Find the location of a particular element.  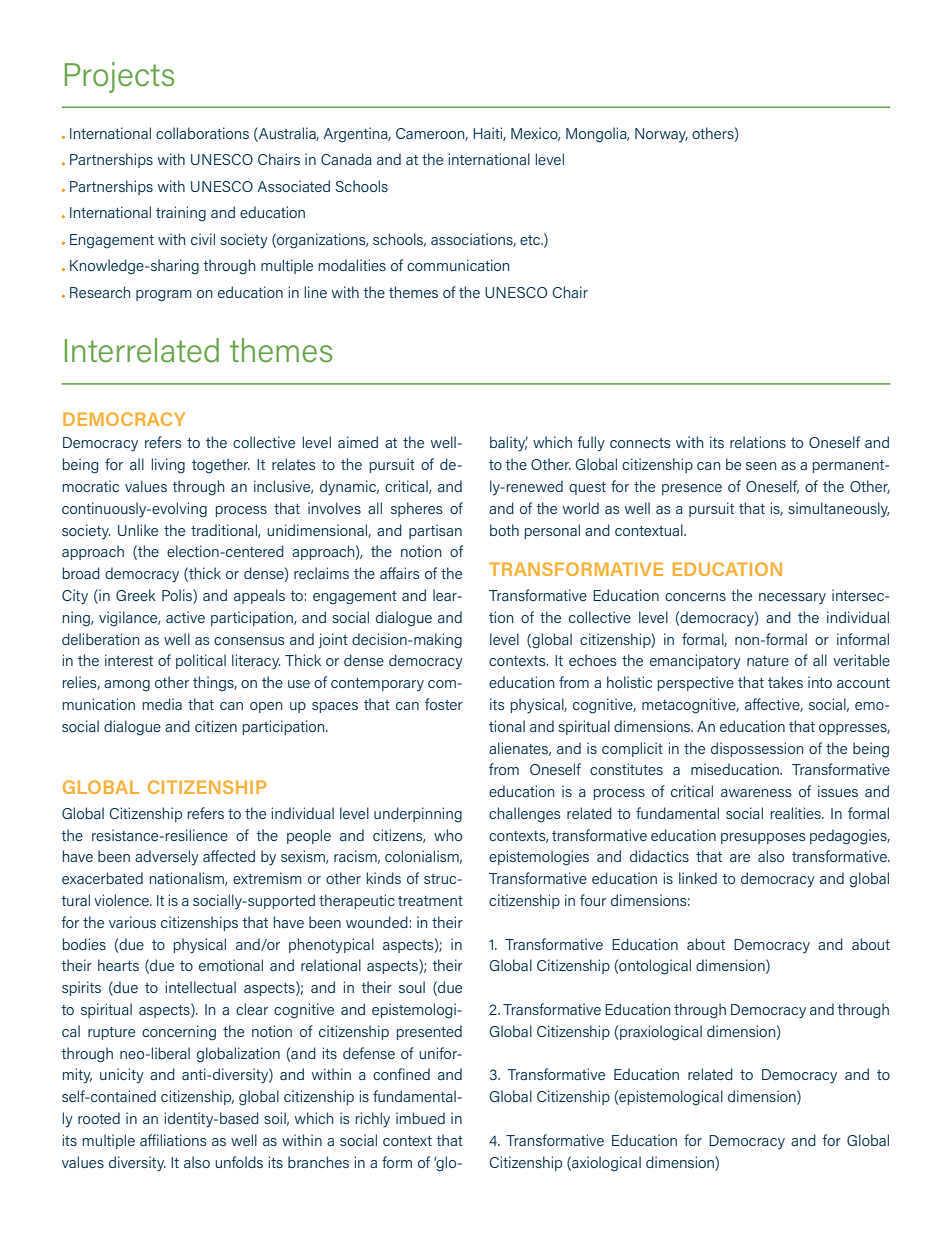

awareness is located at coordinates (756, 793).
